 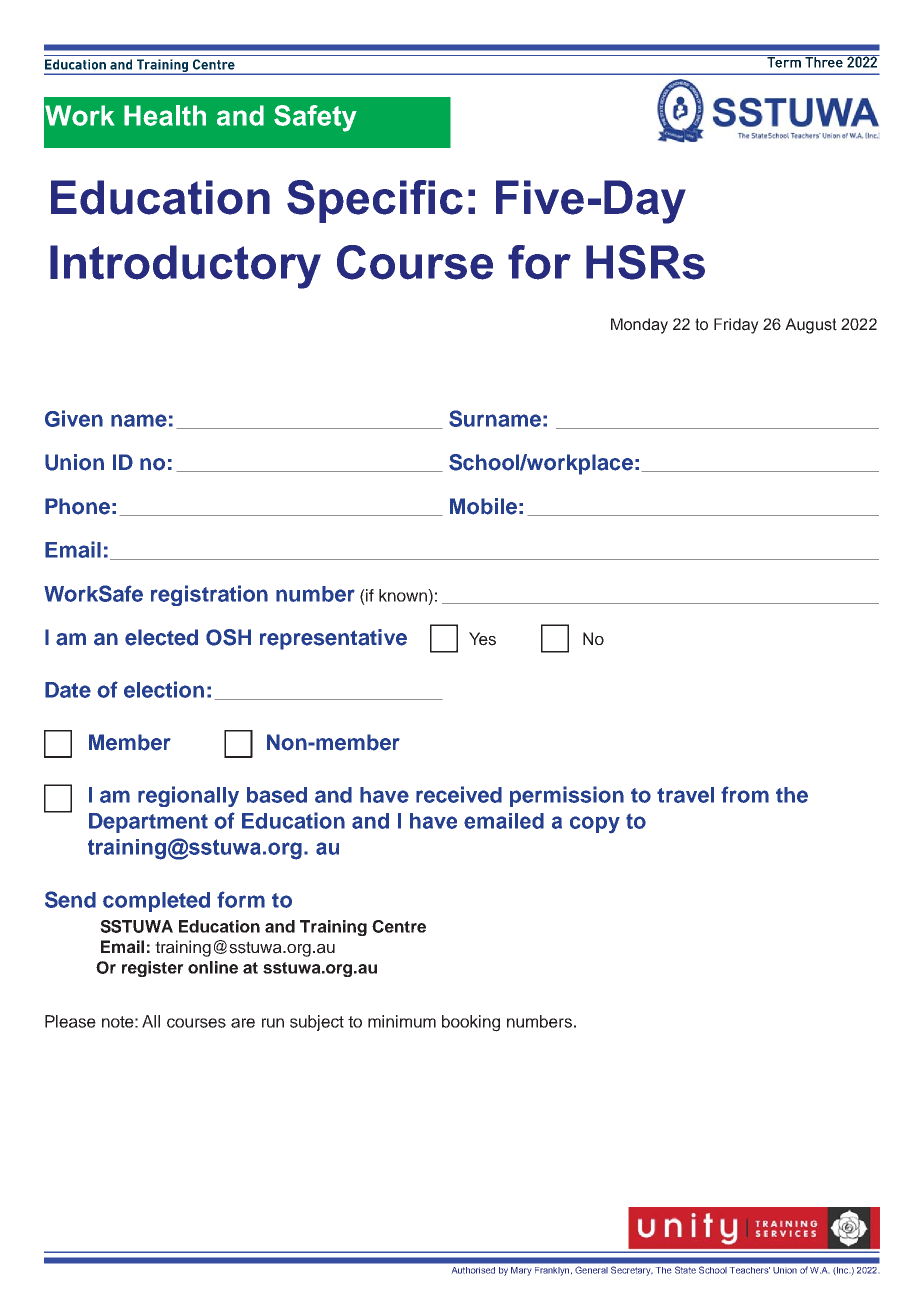 I want to click on travel, so click(x=685, y=795).
